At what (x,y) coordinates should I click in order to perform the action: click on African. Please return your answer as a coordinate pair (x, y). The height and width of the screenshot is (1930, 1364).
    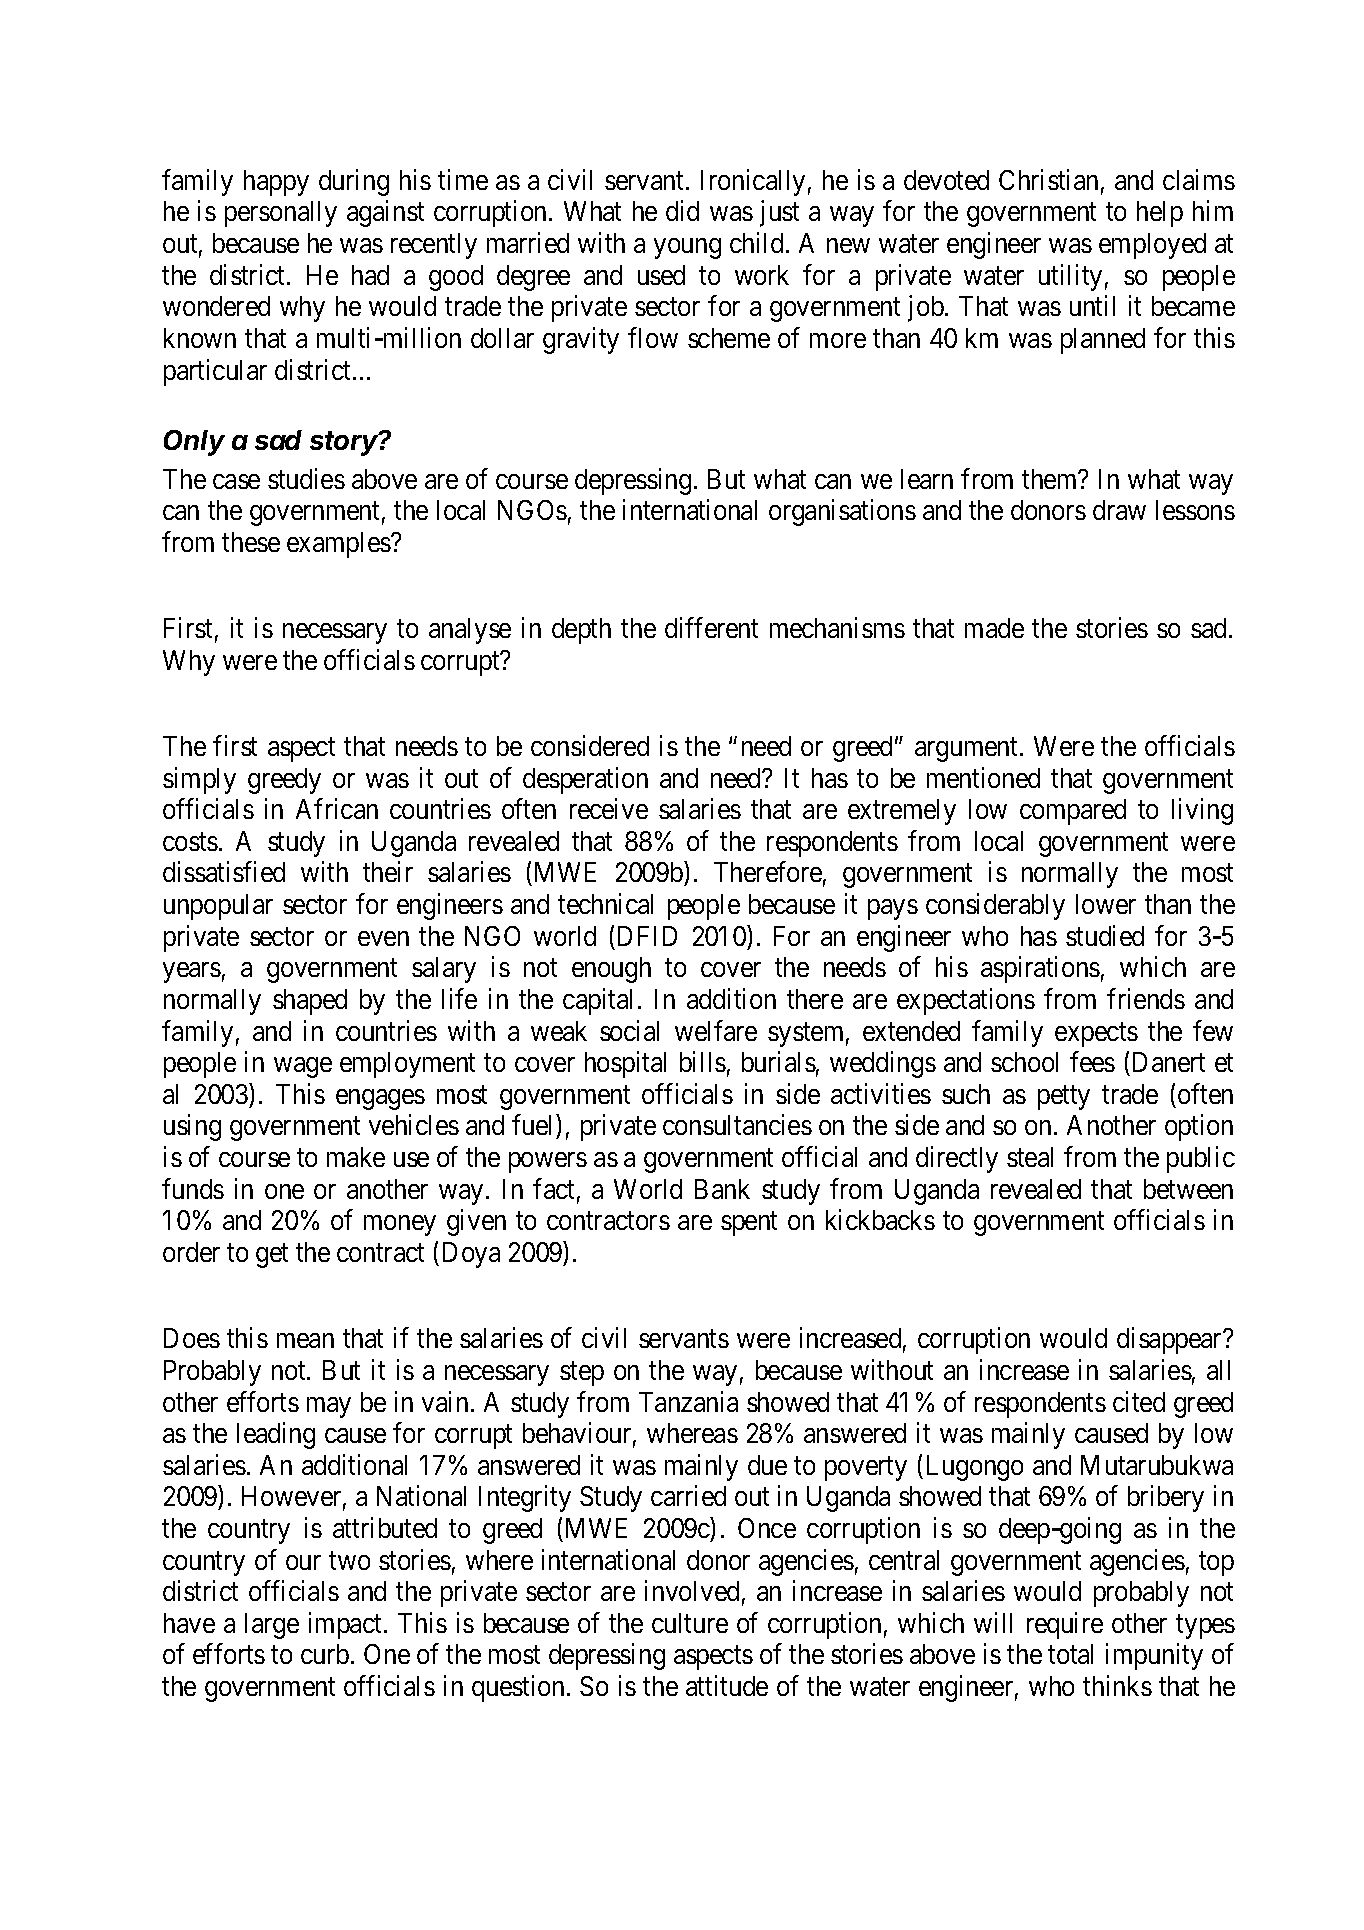
    Looking at the image, I should click on (337, 808).
